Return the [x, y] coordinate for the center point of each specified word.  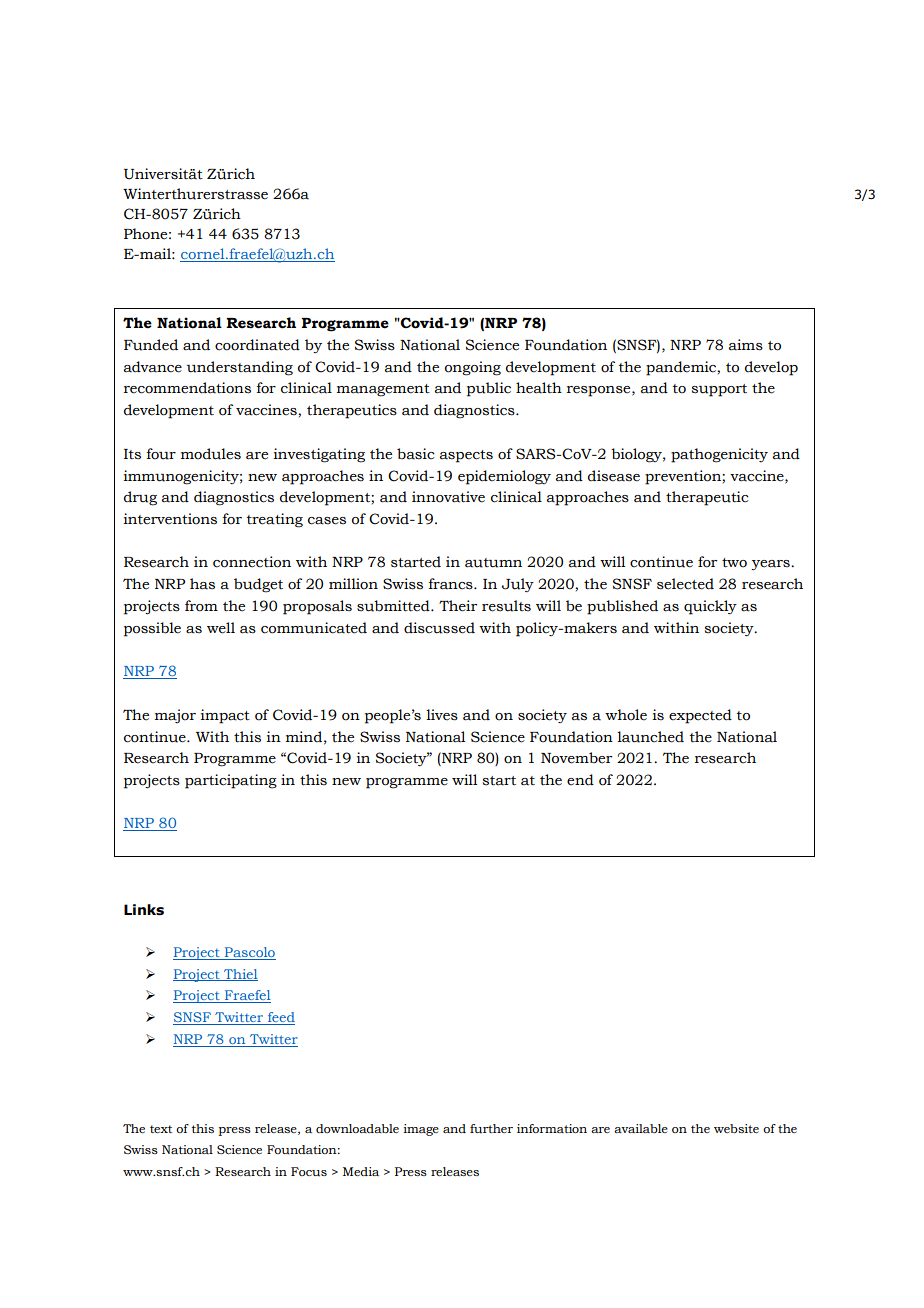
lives [442, 715]
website [736, 1128]
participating [231, 781]
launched [650, 737]
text [161, 1129]
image [421, 1130]
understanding [240, 368]
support [719, 390]
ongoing [473, 368]
